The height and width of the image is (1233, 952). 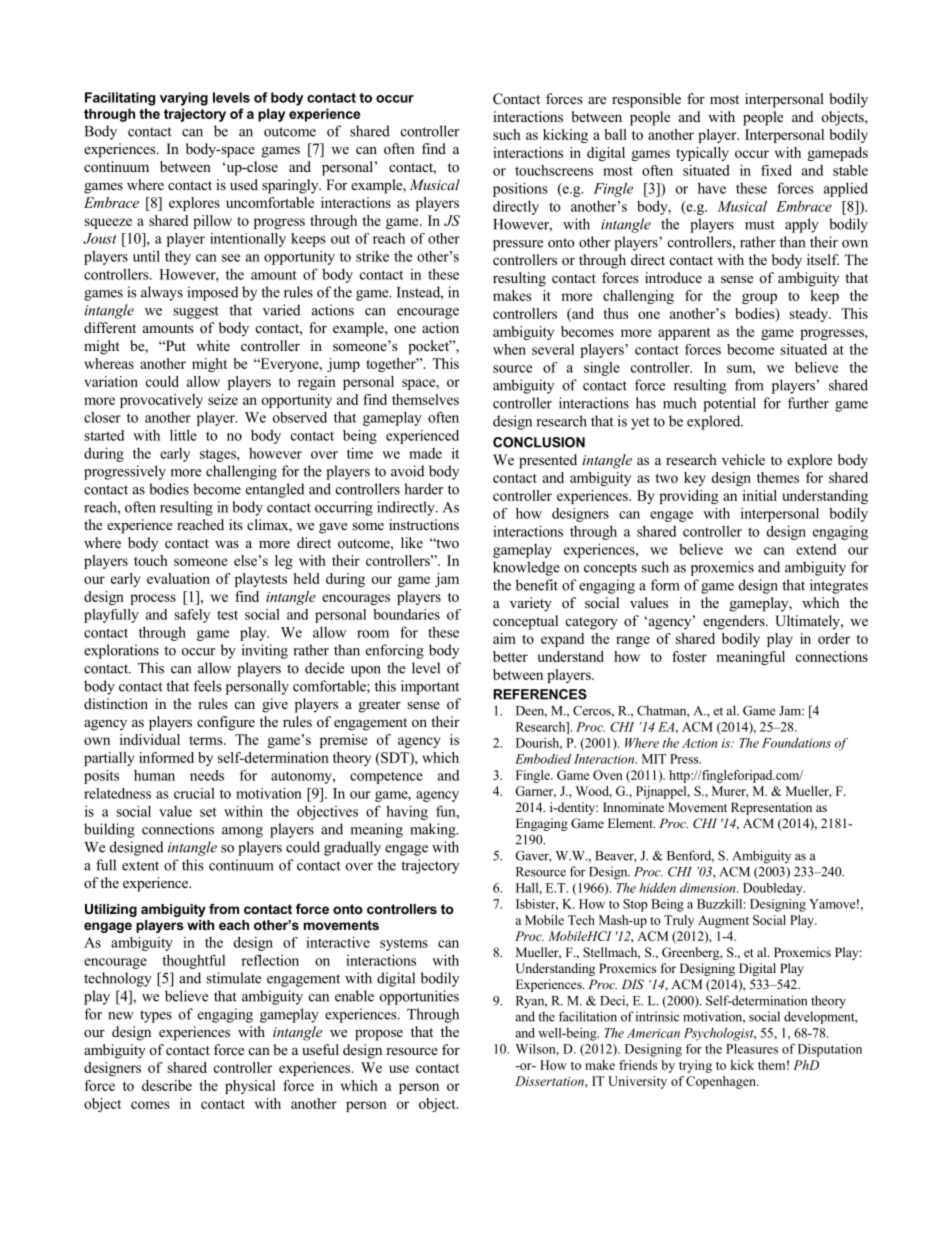 I want to click on feels, so click(x=207, y=686).
